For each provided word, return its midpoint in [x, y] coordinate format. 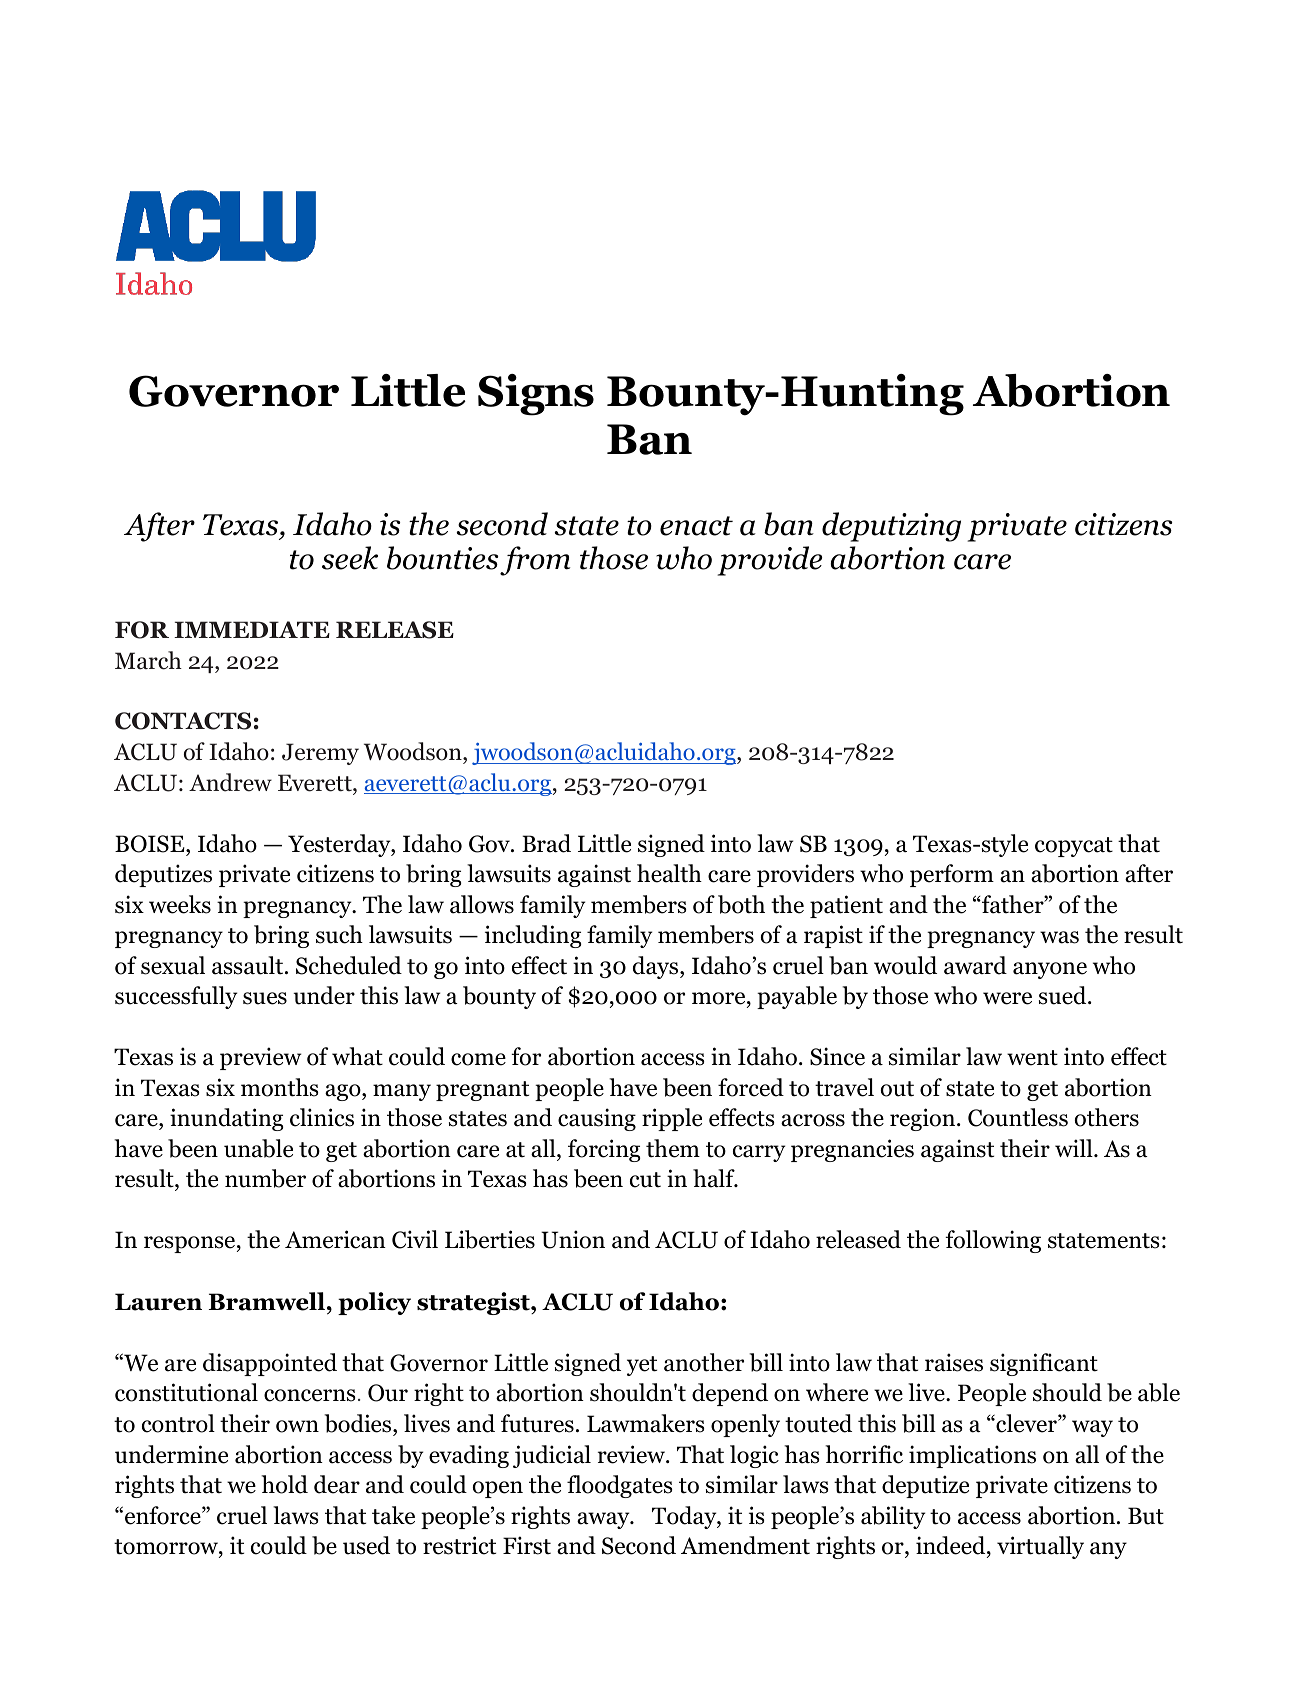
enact [696, 526]
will [1075, 1148]
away [604, 1520]
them [673, 1148]
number [265, 1178]
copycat [1074, 847]
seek [350, 558]
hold [284, 1484]
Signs [536, 395]
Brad [546, 843]
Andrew [230, 782]
